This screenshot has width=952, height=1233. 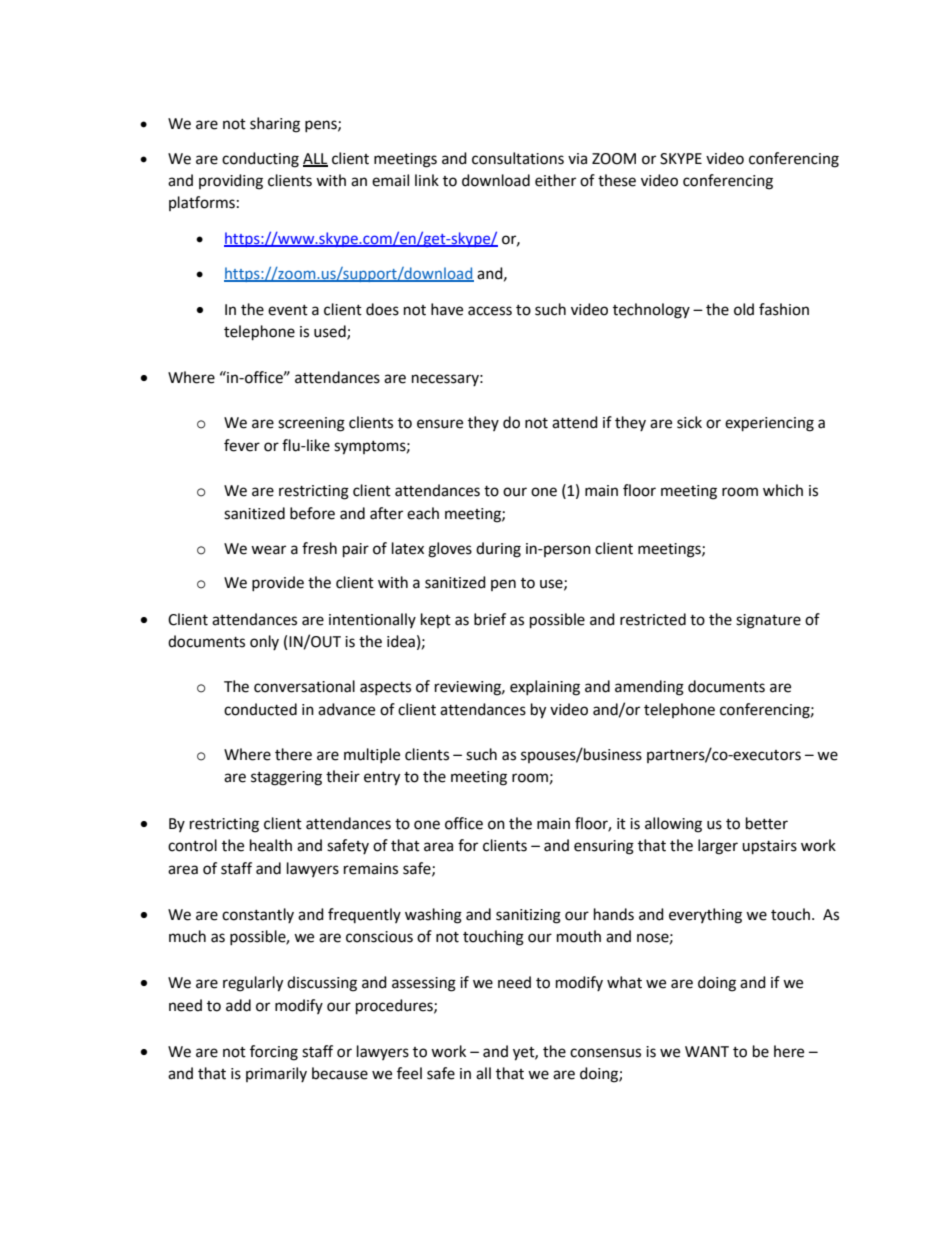 I want to click on forcing, so click(x=274, y=1053).
